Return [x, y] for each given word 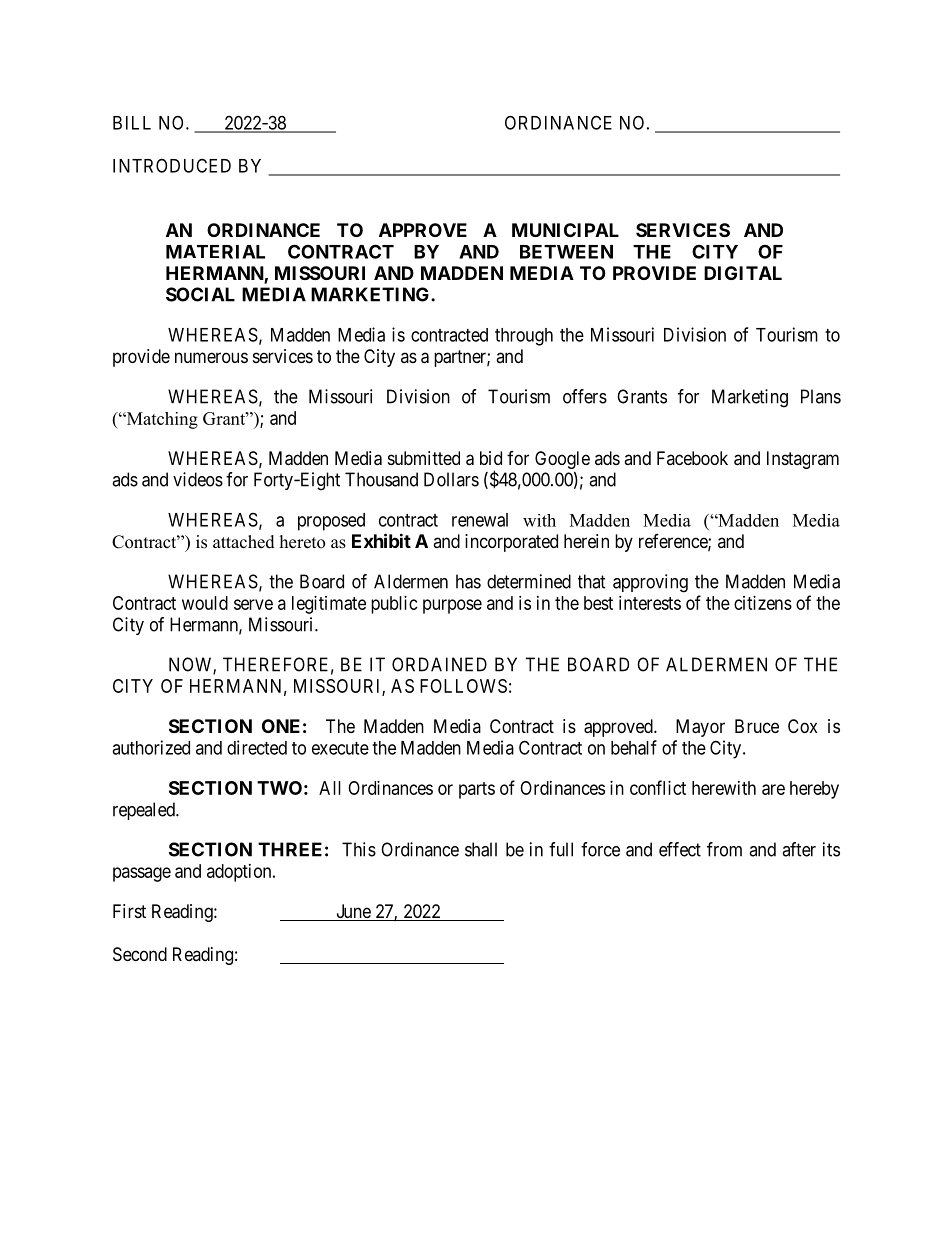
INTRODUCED [172, 165]
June [353, 912]
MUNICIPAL [565, 230]
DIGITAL [743, 273]
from [724, 849]
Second [140, 954]
